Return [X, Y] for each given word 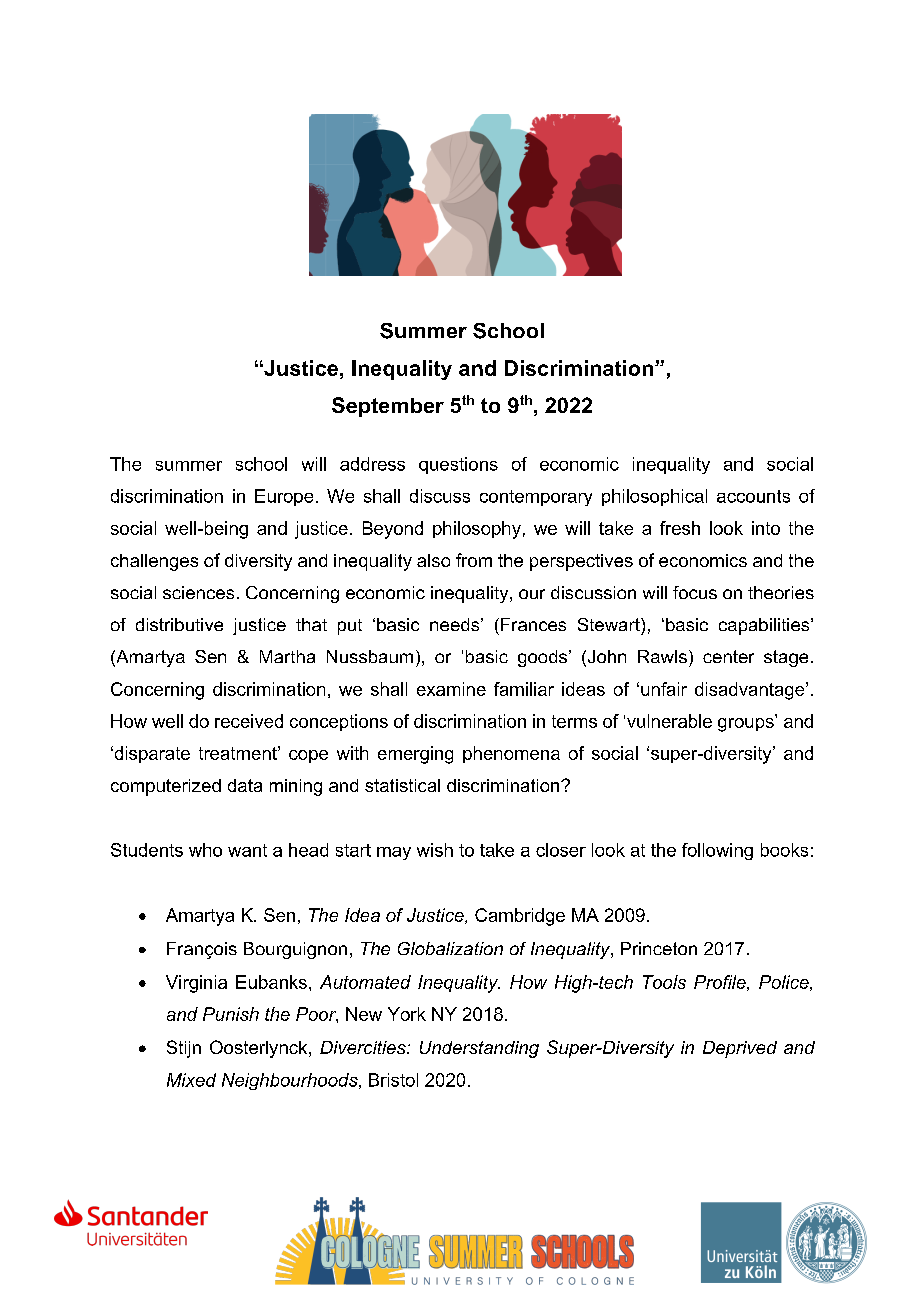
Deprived [740, 1049]
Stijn [184, 1049]
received [249, 721]
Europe [284, 497]
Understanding [479, 1049]
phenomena [511, 754]
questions [458, 465]
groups [747, 723]
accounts [753, 496]
